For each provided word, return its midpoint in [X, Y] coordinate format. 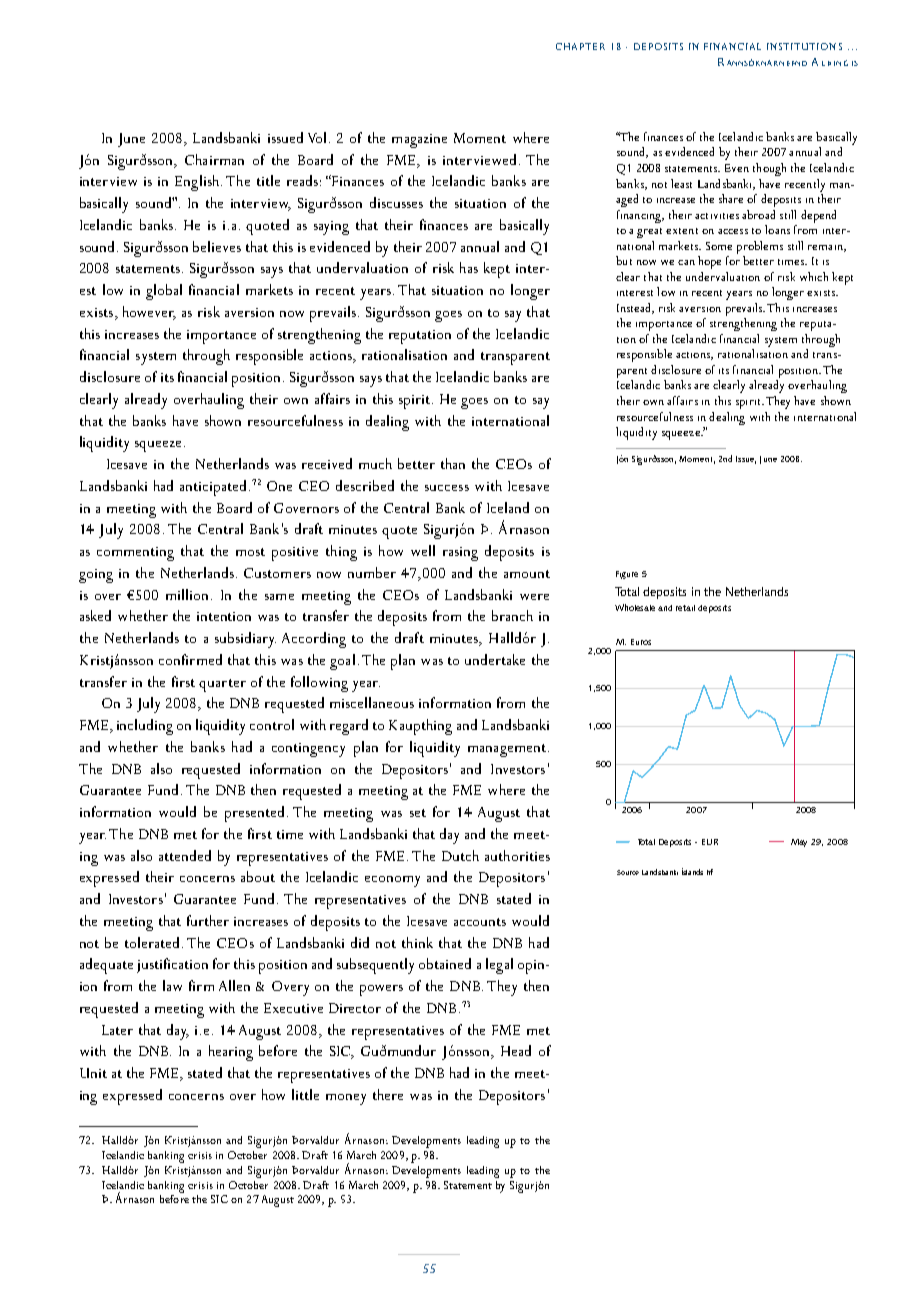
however [149, 313]
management [507, 750]
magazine [419, 141]
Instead [635, 308]
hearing [231, 1053]
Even [737, 168]
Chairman [214, 159]
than [453, 463]
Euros [641, 642]
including [145, 727]
